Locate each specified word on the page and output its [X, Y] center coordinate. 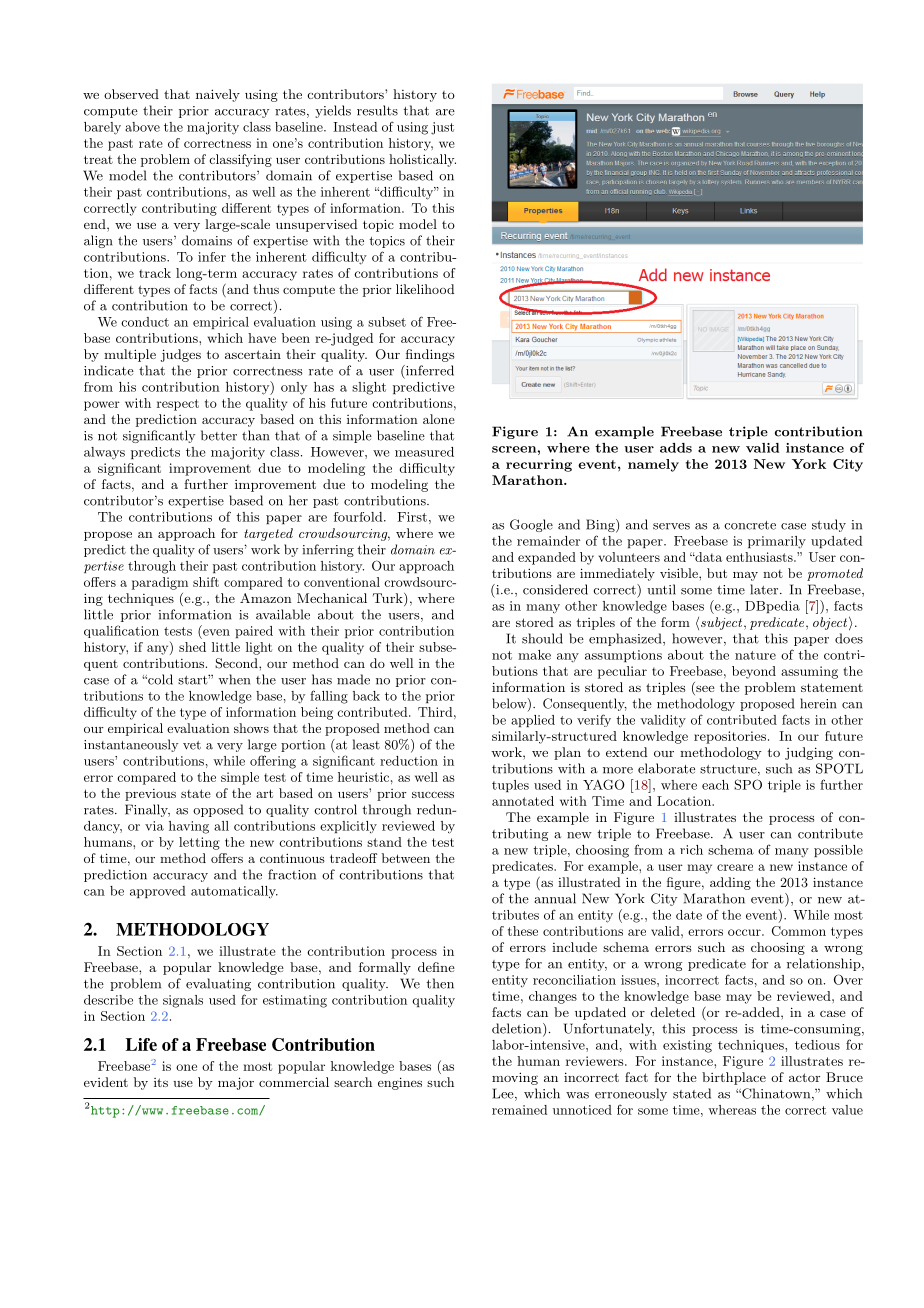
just [442, 128]
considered [555, 589]
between [406, 858]
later [764, 589]
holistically [422, 160]
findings [430, 355]
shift [206, 582]
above [142, 127]
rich [691, 850]
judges [181, 355]
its [161, 1082]
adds [676, 448]
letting [199, 843]
